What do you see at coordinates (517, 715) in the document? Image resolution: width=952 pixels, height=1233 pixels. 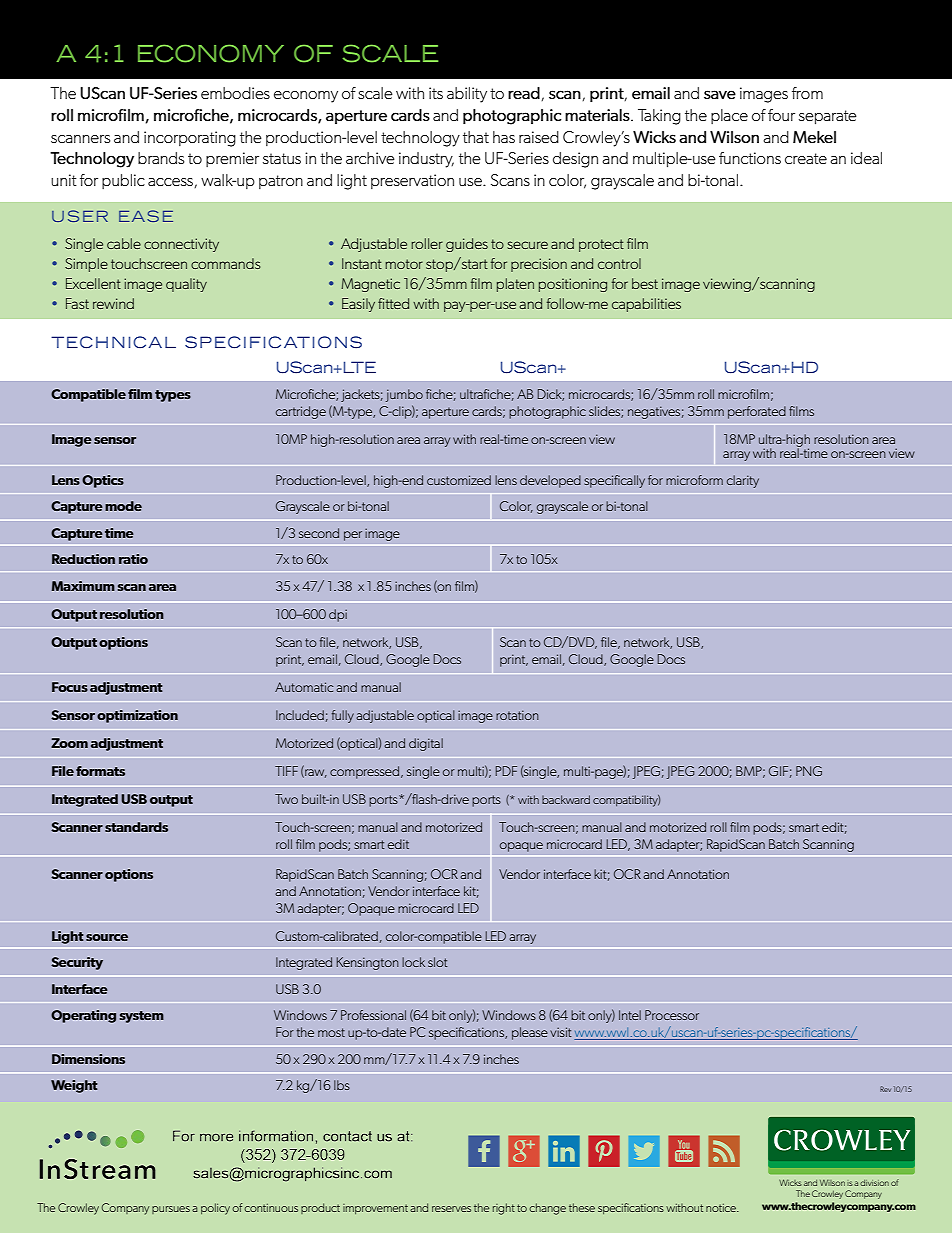 I see `rotation` at bounding box center [517, 715].
